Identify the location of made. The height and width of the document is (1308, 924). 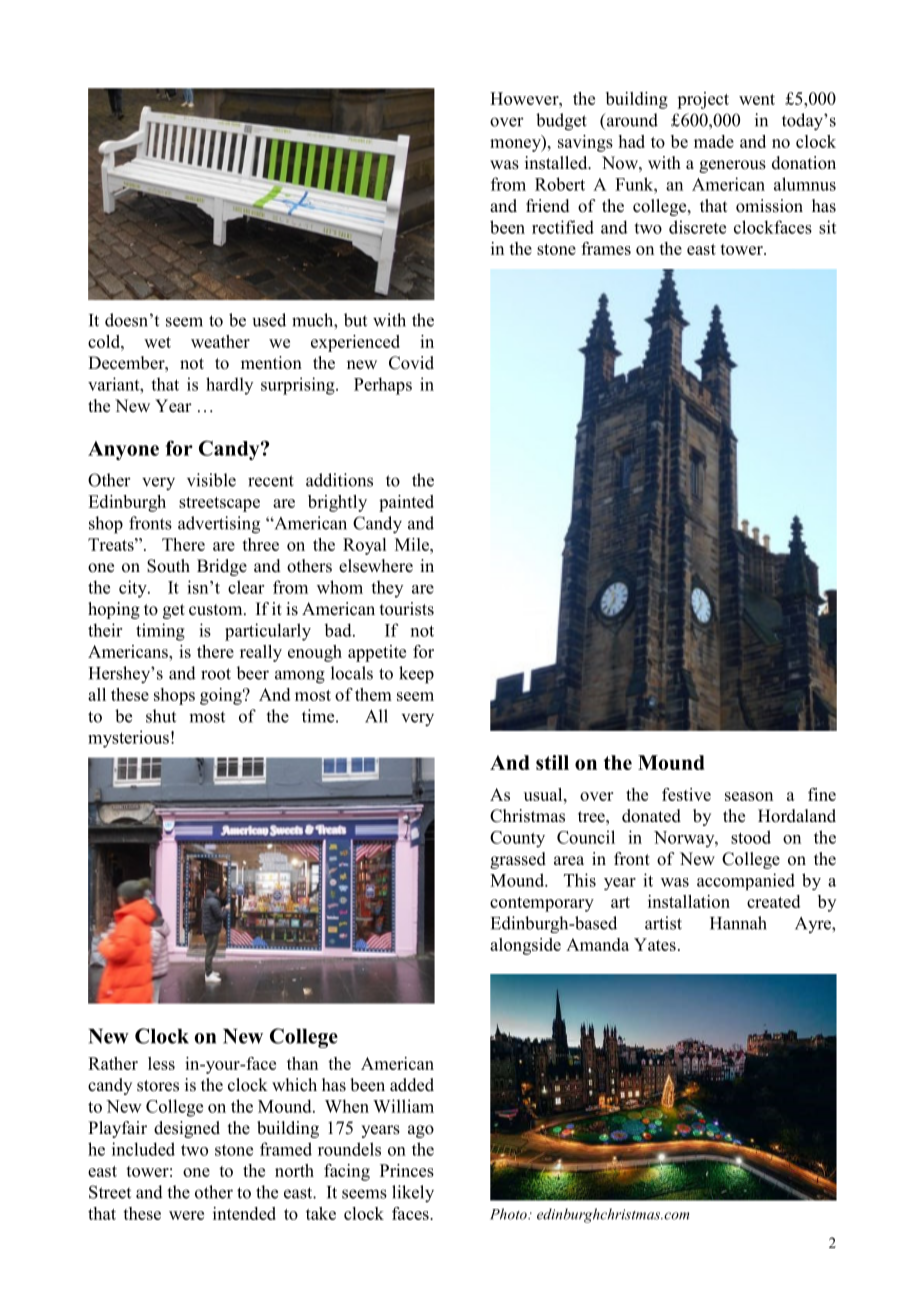
(714, 141).
